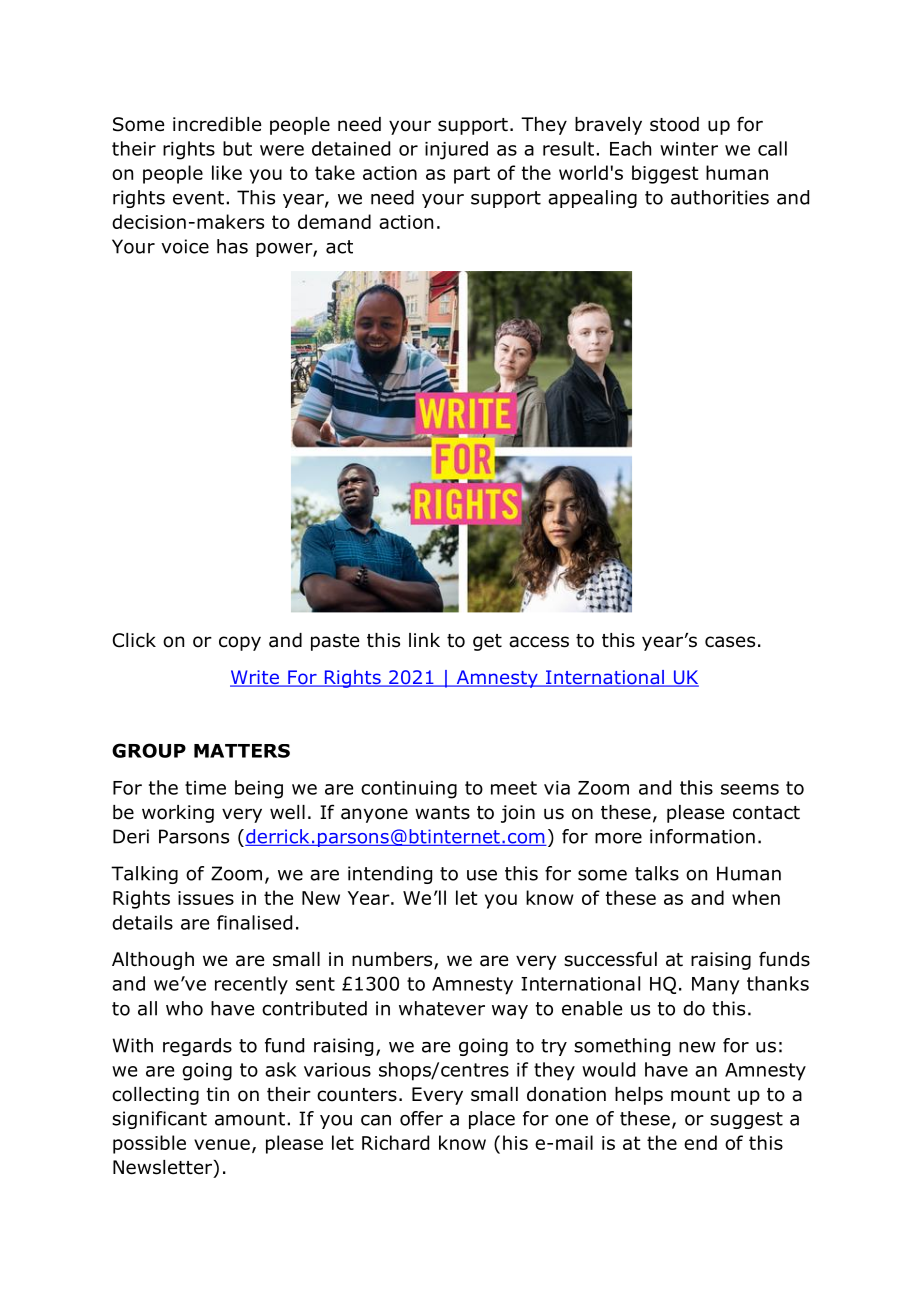 The height and width of the image is (1308, 924). Describe the element at coordinates (222, 1144) in the image. I see `venue` at that location.
